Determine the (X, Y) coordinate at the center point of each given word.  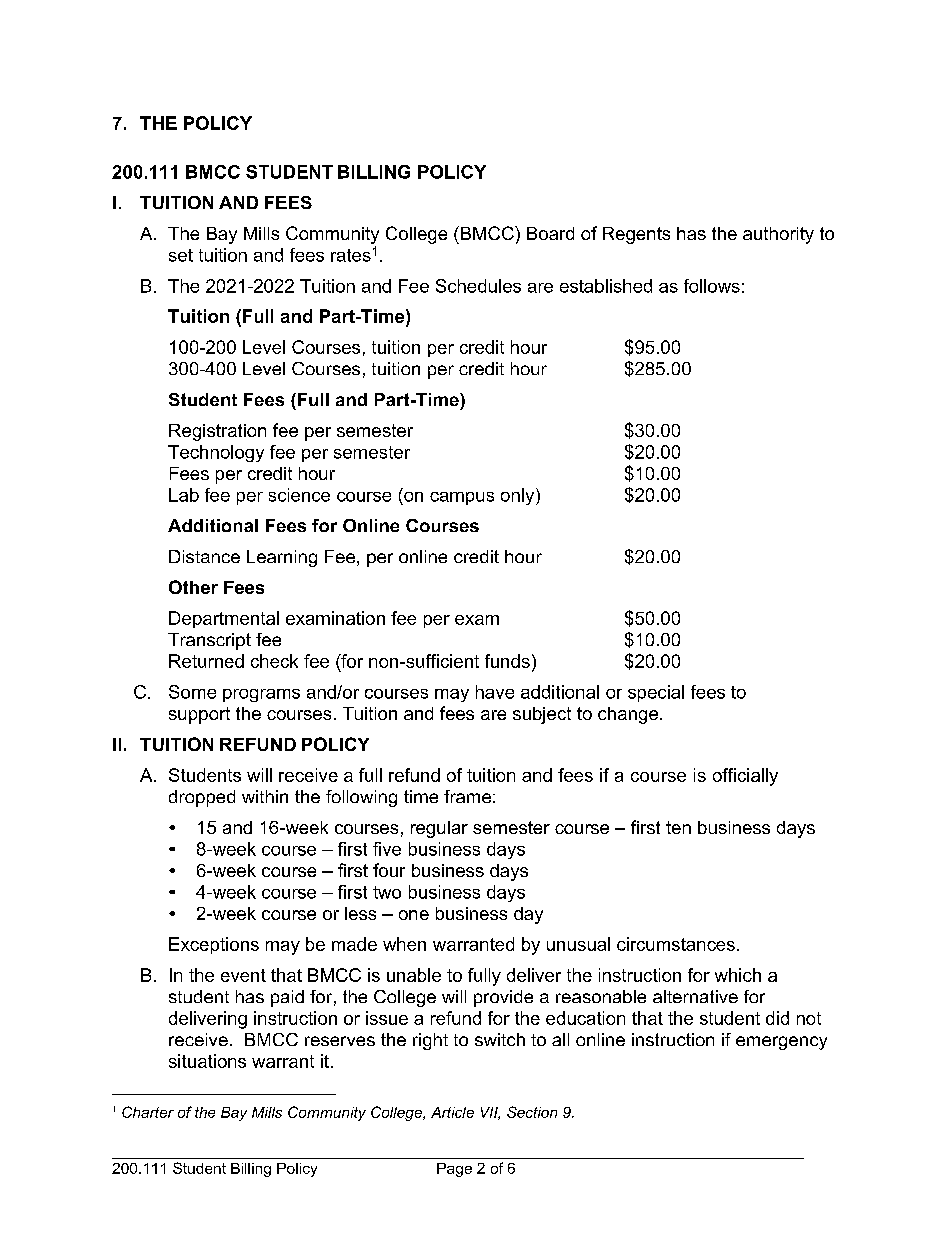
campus (462, 498)
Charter (148, 1112)
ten (678, 827)
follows (712, 286)
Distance (204, 556)
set (181, 255)
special (656, 693)
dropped (202, 798)
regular (439, 829)
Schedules (478, 286)
